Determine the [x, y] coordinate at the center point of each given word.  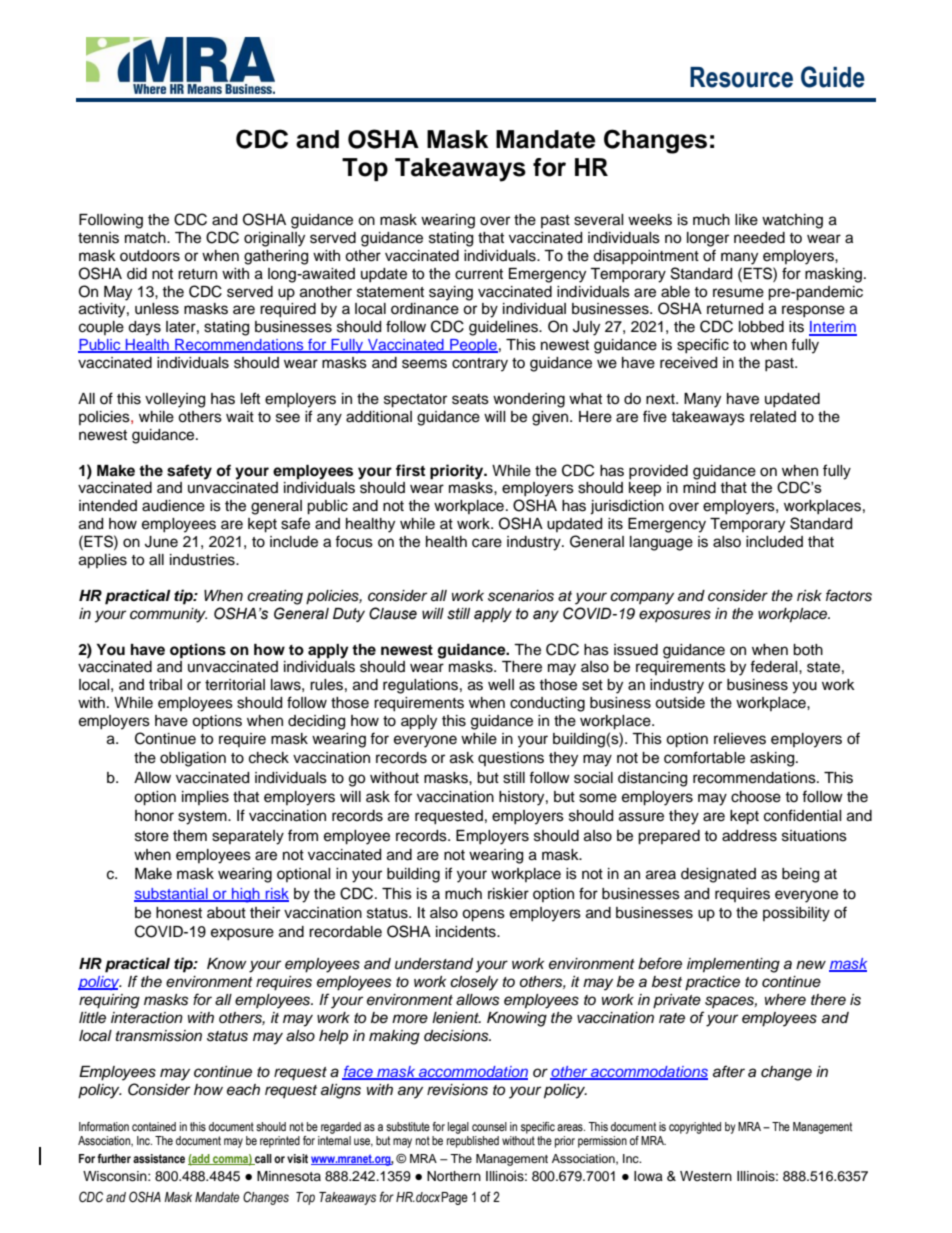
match [146, 238]
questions [511, 759]
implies [205, 798]
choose [756, 797]
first [410, 470]
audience [173, 506]
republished [473, 1142]
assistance [159, 1159]
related [773, 417]
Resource [741, 77]
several [599, 220]
